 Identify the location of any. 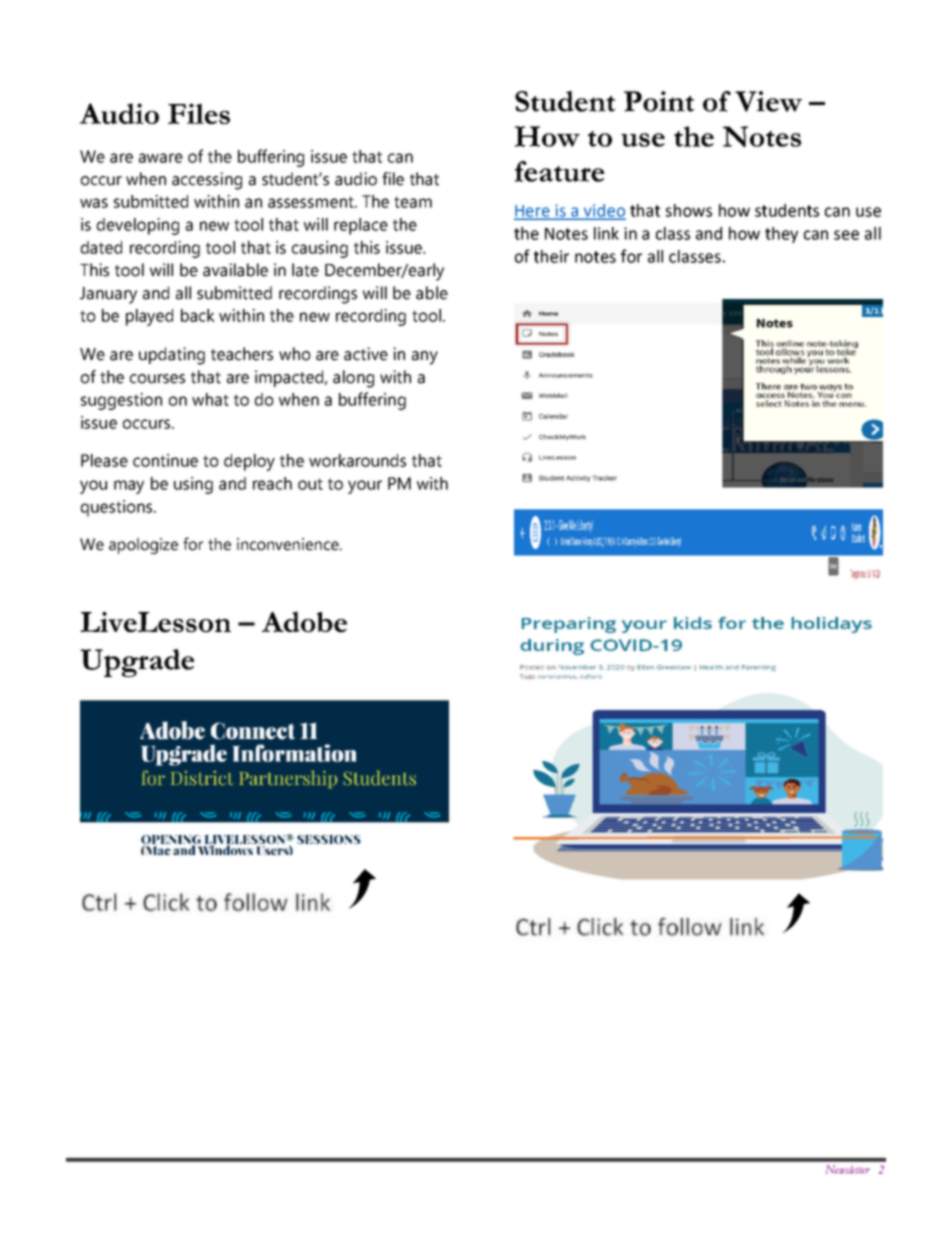
(425, 358).
